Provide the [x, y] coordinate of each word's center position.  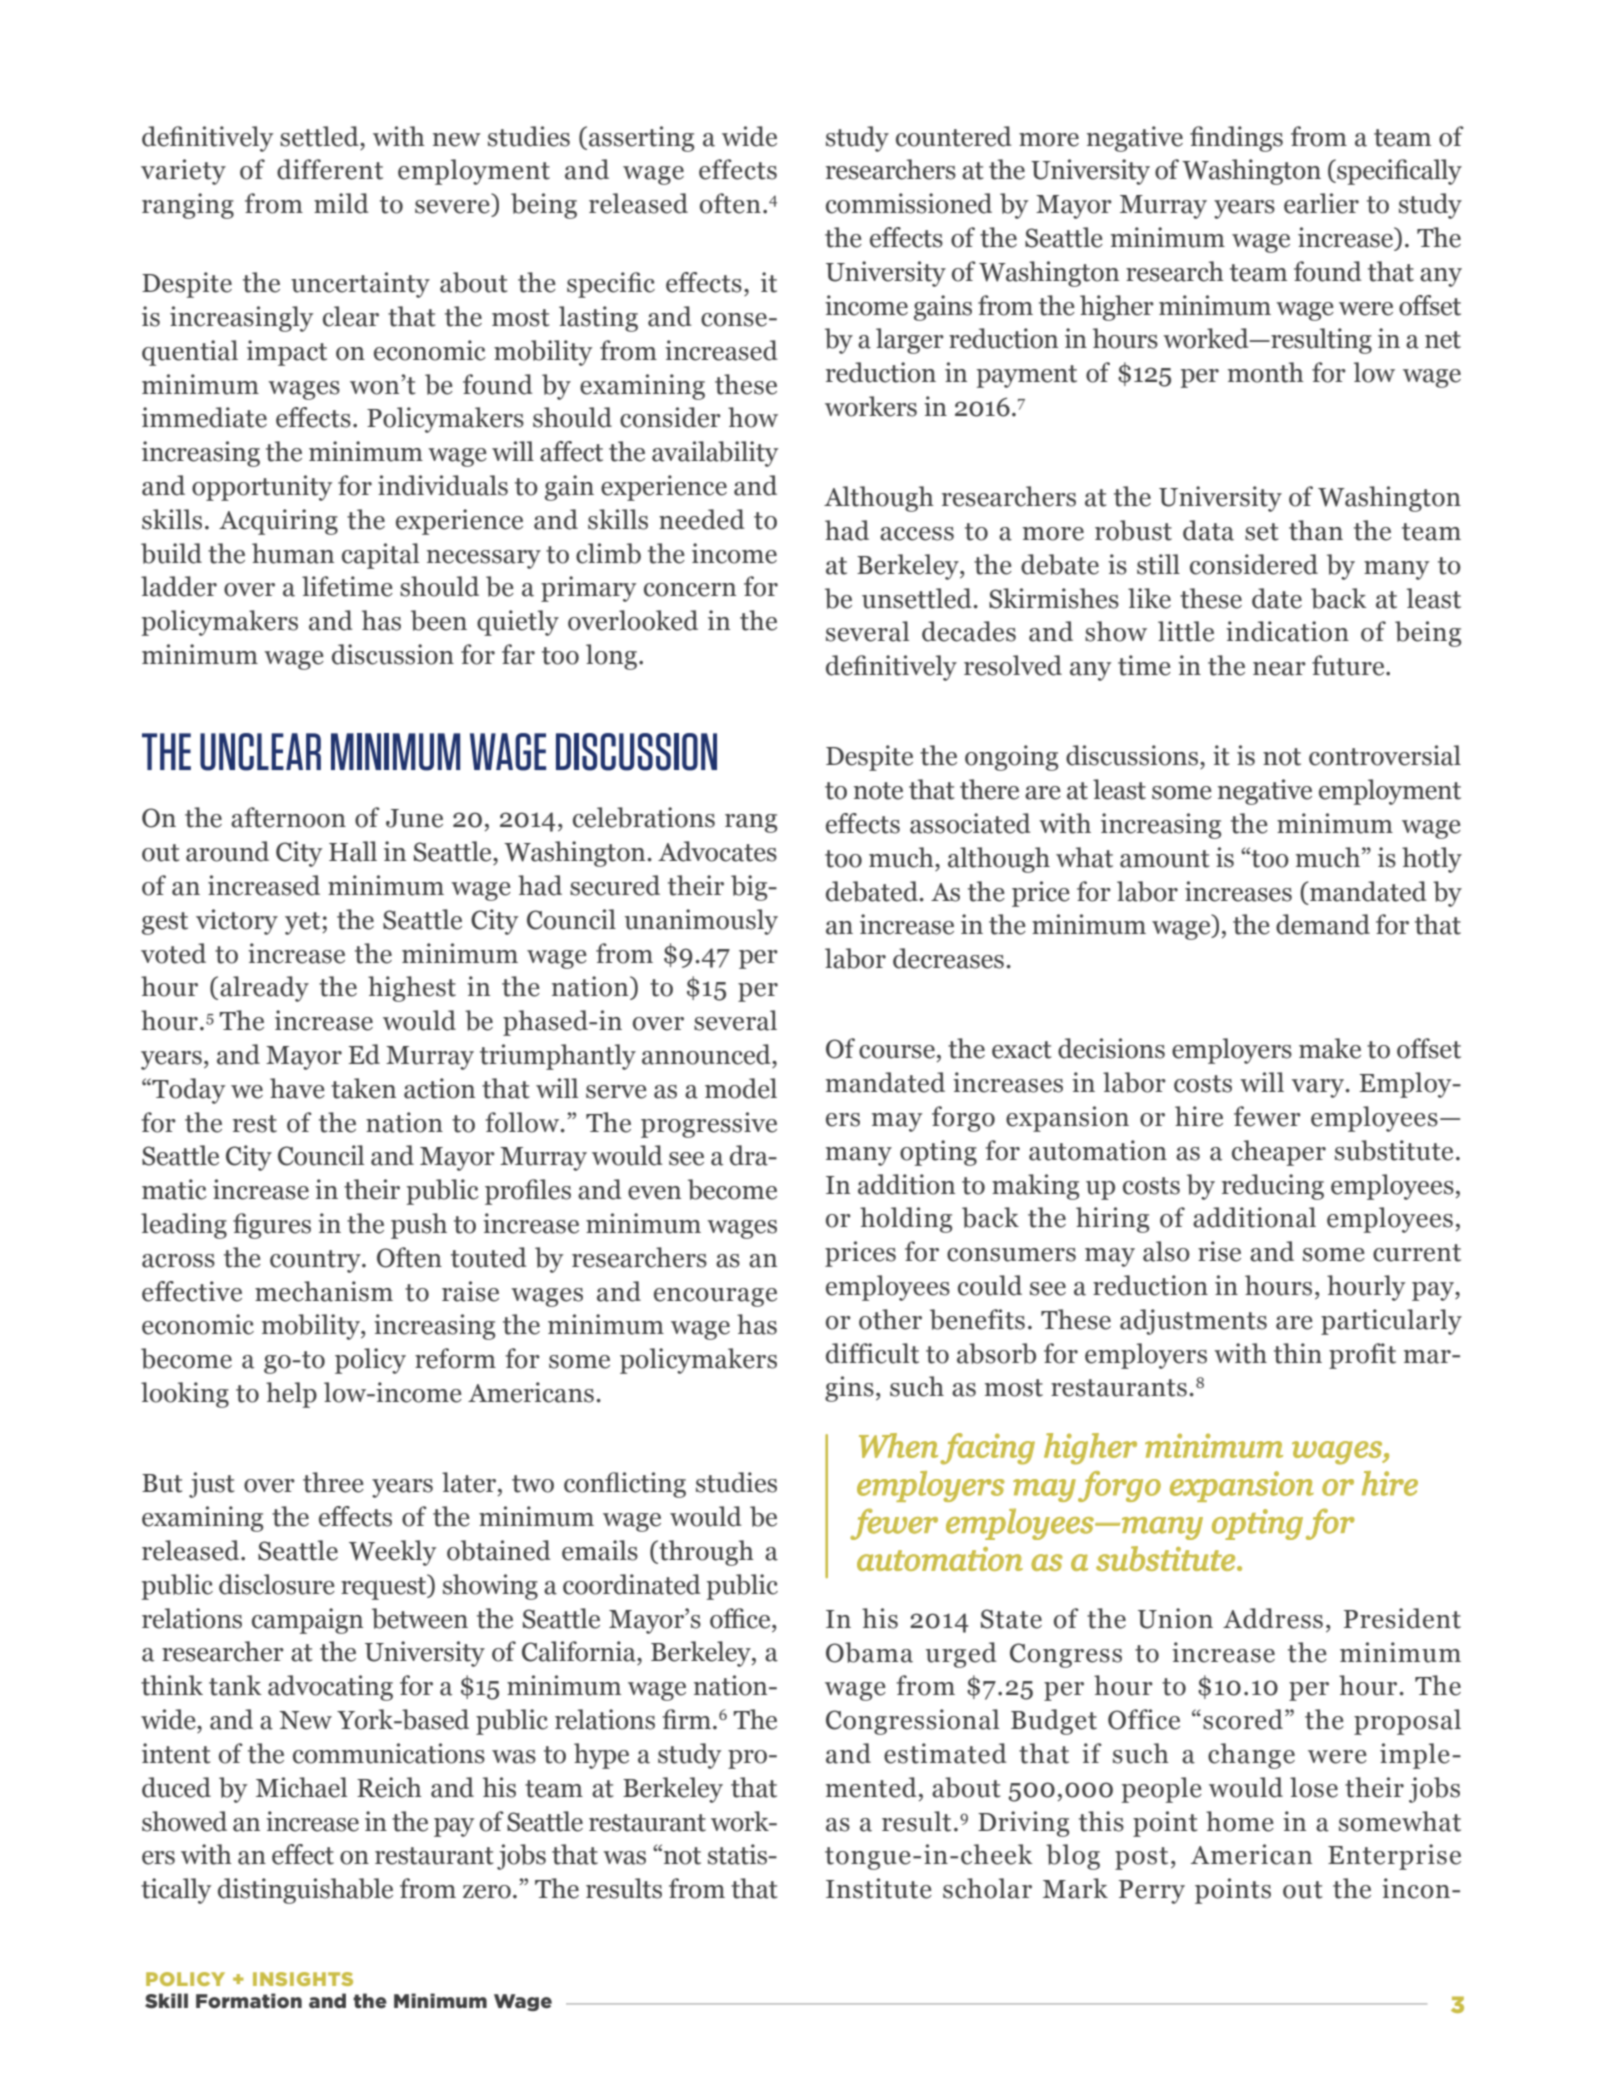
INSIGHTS [303, 1979]
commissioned [909, 203]
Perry [1152, 1892]
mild [341, 203]
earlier [1321, 203]
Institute [879, 1888]
